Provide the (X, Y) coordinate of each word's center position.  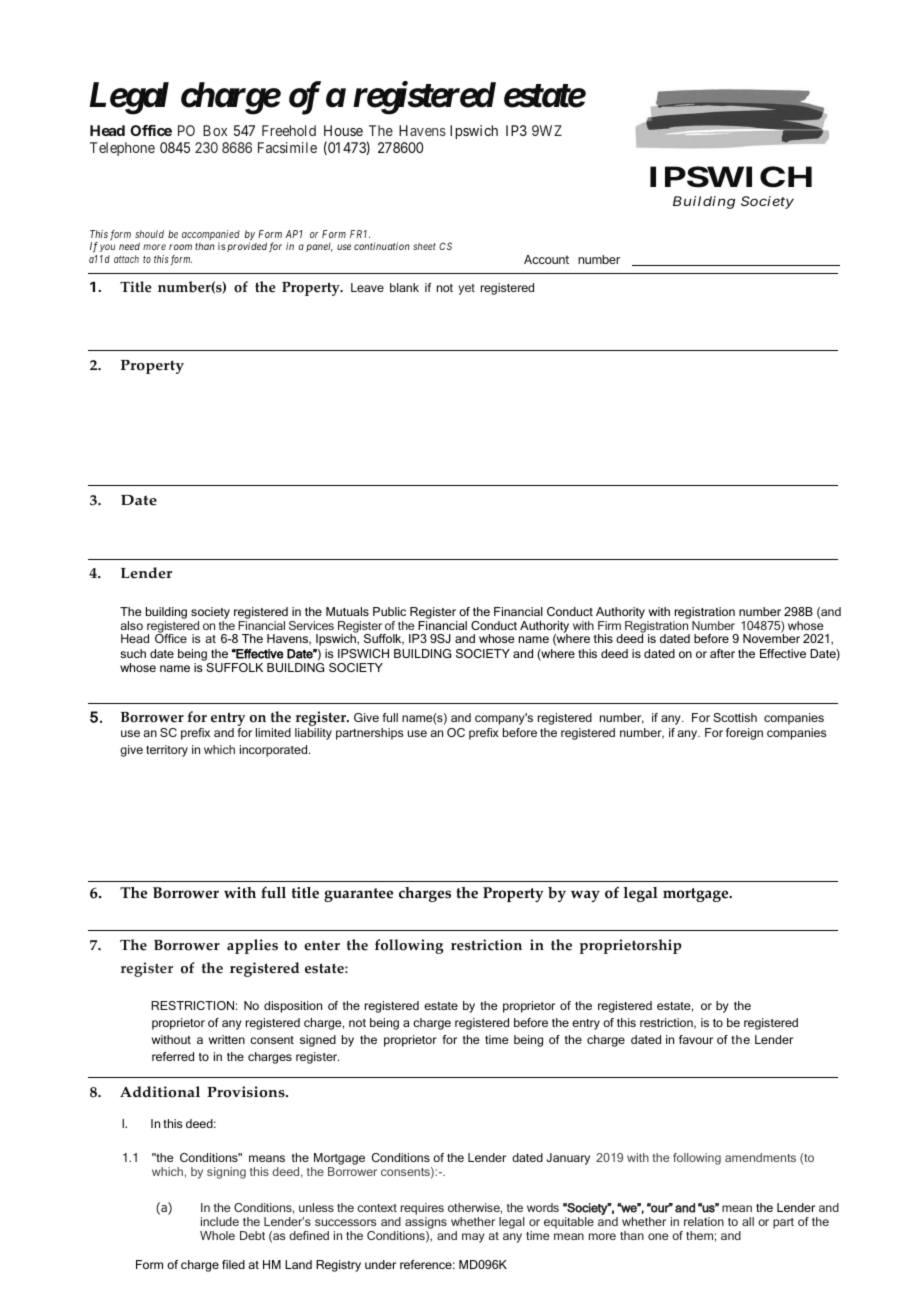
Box (215, 130)
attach (126, 259)
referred (173, 1056)
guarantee (358, 895)
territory (167, 751)
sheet (424, 246)
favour (696, 1039)
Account (546, 259)
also (131, 625)
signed (318, 1041)
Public (389, 611)
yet (466, 289)
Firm (609, 625)
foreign (744, 734)
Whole (217, 1235)
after (722, 653)
